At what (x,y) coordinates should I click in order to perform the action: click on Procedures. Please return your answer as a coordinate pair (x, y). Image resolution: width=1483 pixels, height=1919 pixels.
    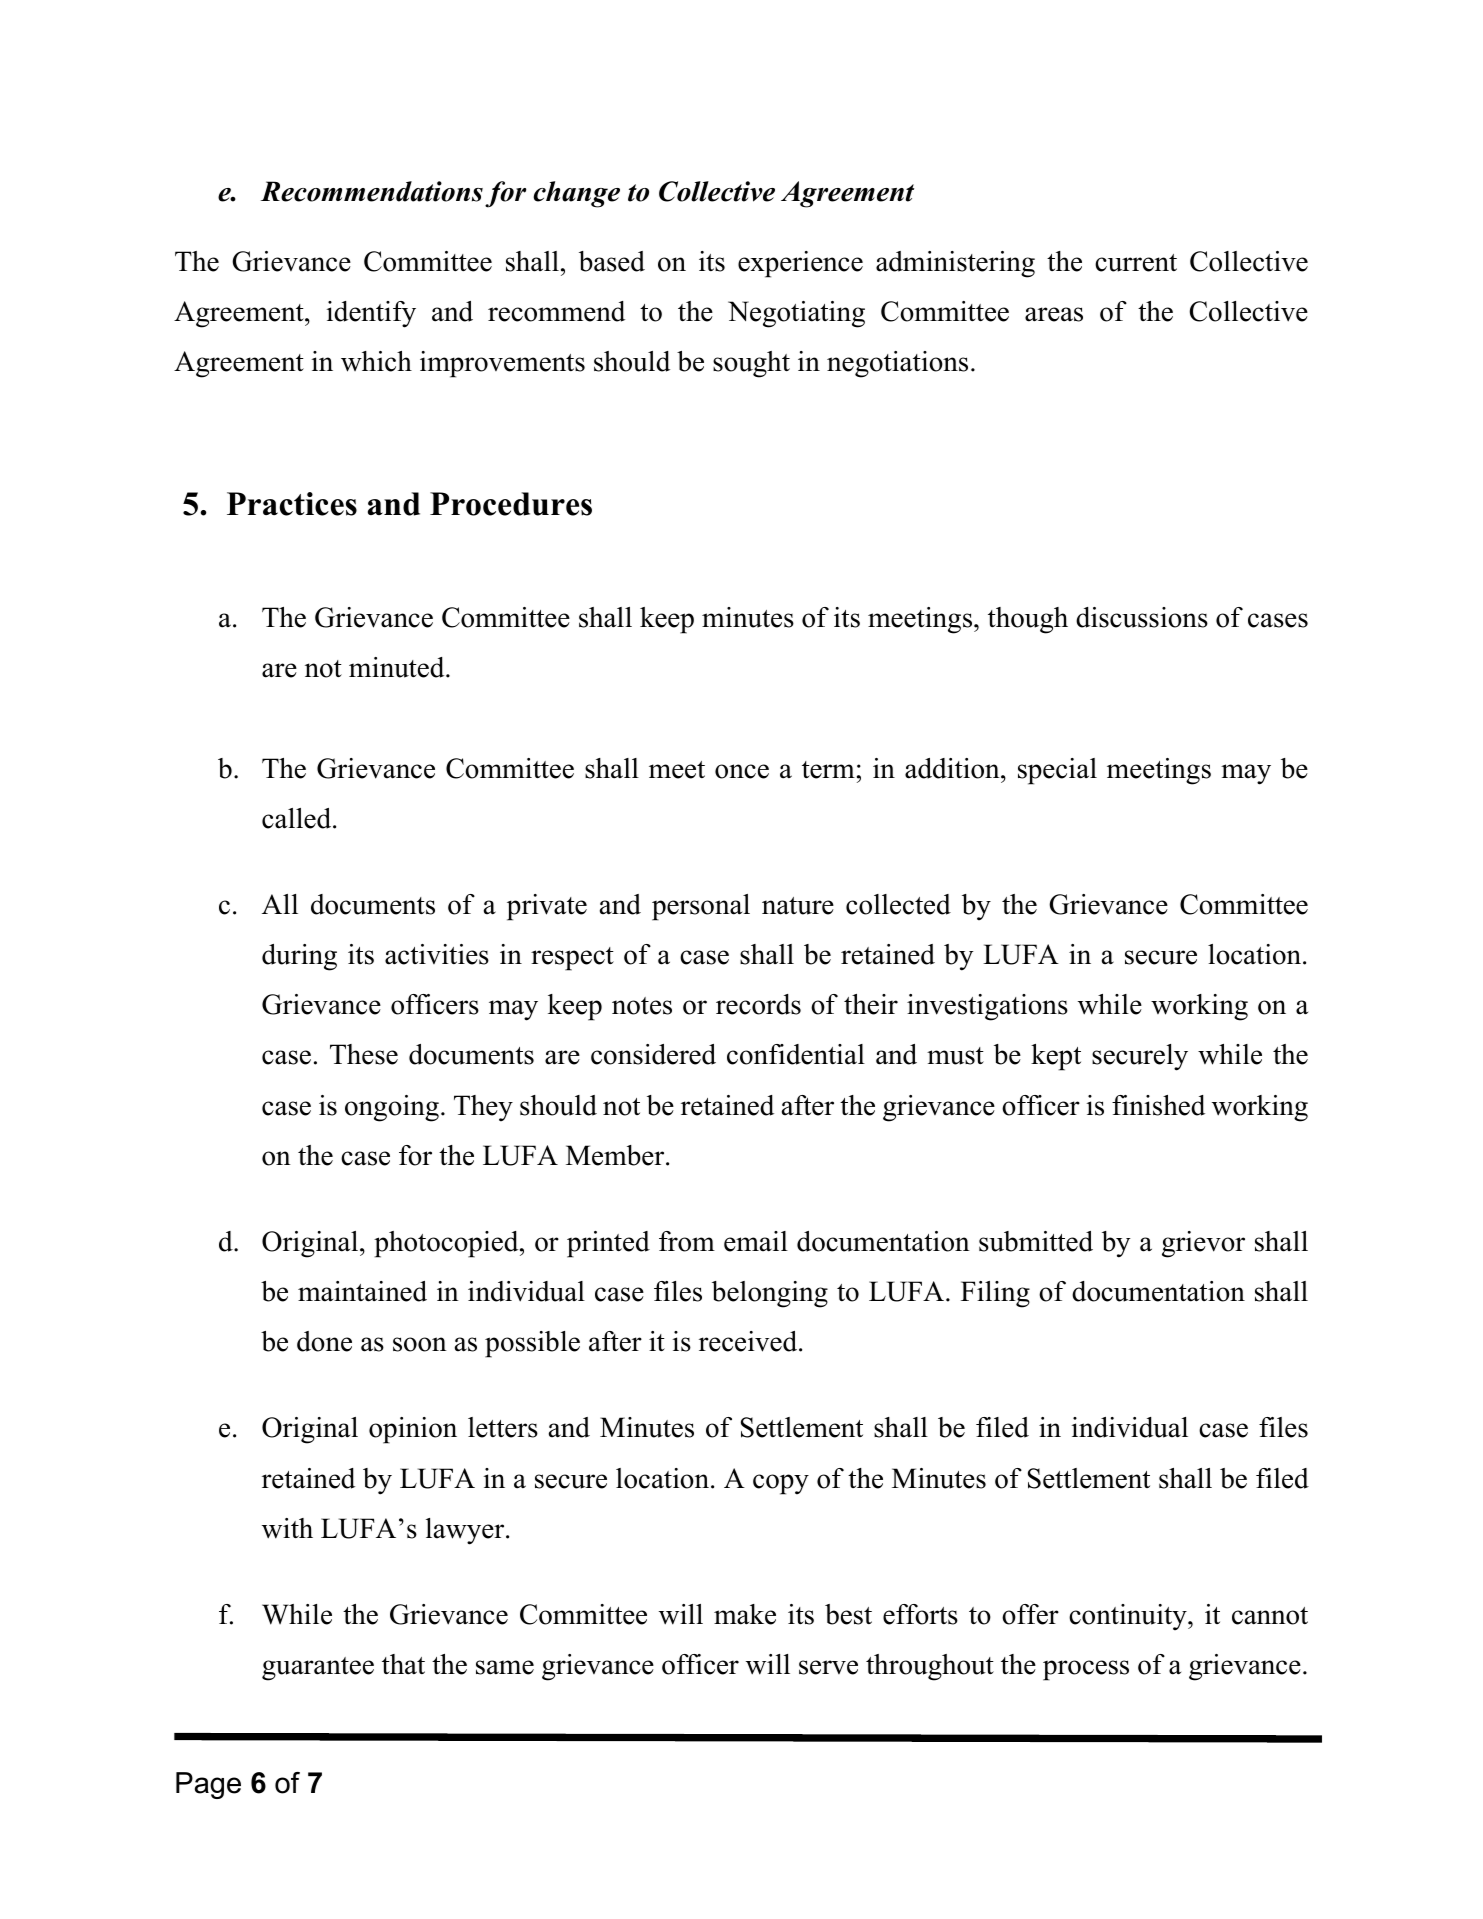
    Looking at the image, I should click on (511, 504).
